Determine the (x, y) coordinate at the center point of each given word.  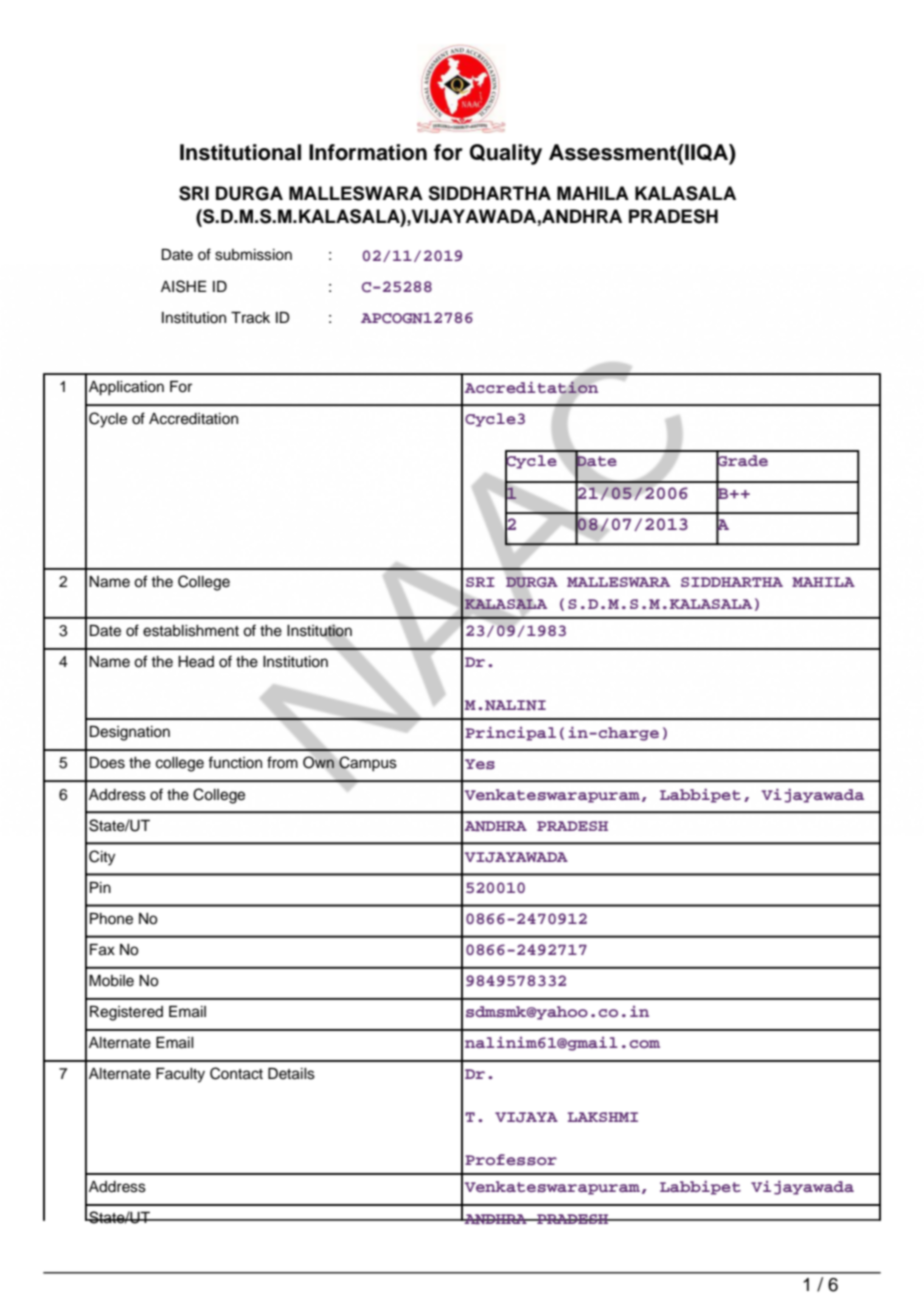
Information (368, 152)
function (235, 762)
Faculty (180, 1075)
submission (253, 255)
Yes (480, 764)
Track (250, 318)
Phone (111, 919)
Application (126, 388)
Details (291, 1074)
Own (319, 762)
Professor (511, 1160)
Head (196, 662)
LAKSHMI (603, 1117)
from (282, 762)
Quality (506, 154)
